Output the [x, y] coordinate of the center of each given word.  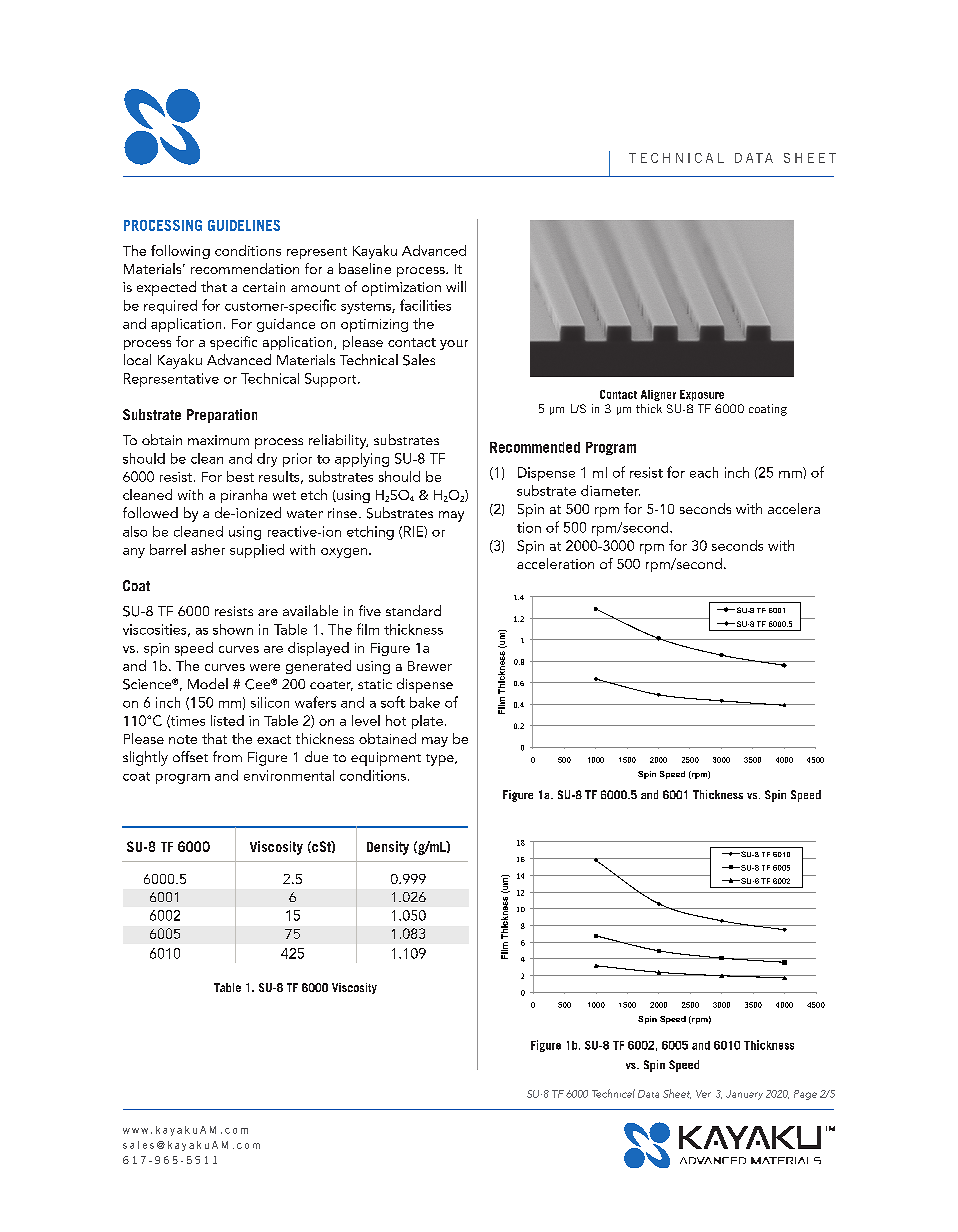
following [180, 252]
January [744, 1095]
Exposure [702, 395]
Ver [703, 1094]
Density [388, 848]
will [456, 286]
